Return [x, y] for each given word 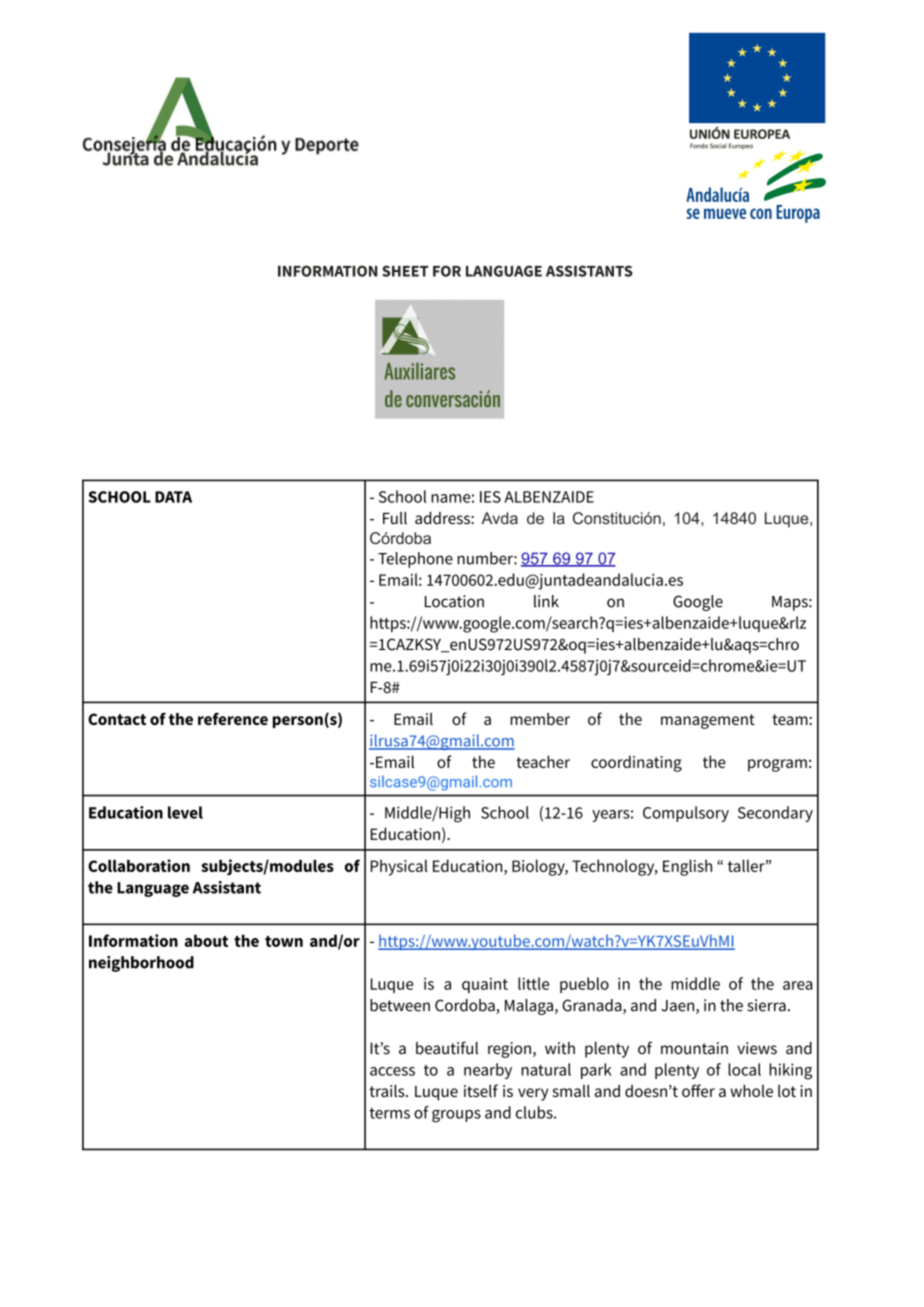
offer [698, 1090]
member [540, 718]
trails [388, 1090]
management [708, 721]
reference [233, 718]
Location [454, 601]
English [687, 867]
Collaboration [139, 865]
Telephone [415, 560]
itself [481, 1090]
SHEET [405, 271]
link [546, 601]
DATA [173, 497]
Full [395, 518]
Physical [399, 867]
